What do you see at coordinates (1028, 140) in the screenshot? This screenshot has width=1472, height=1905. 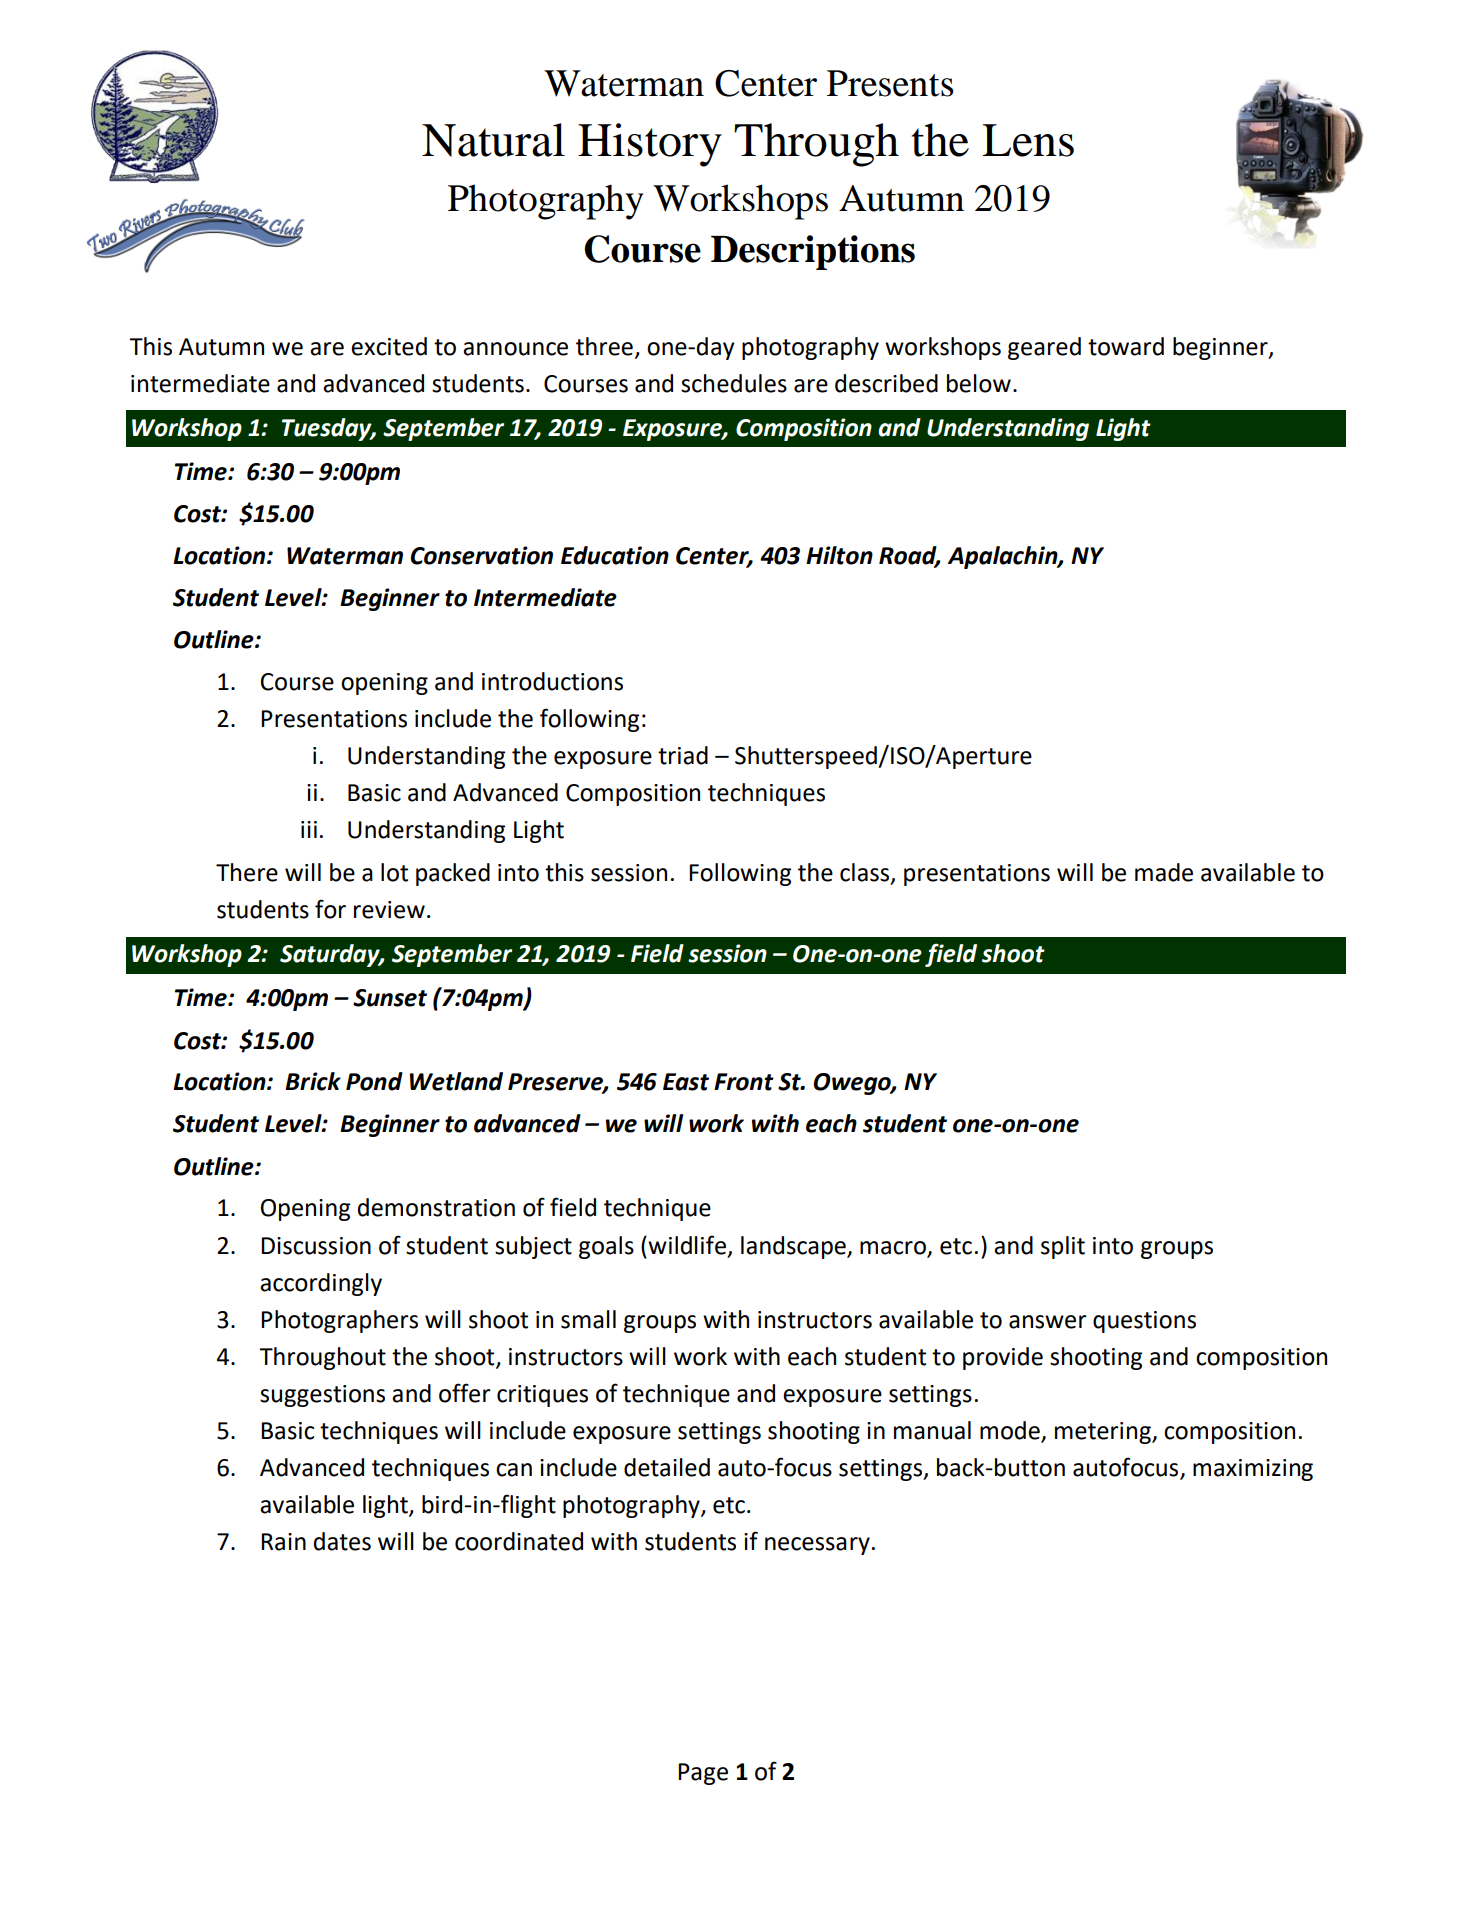 I see `Lens` at bounding box center [1028, 140].
